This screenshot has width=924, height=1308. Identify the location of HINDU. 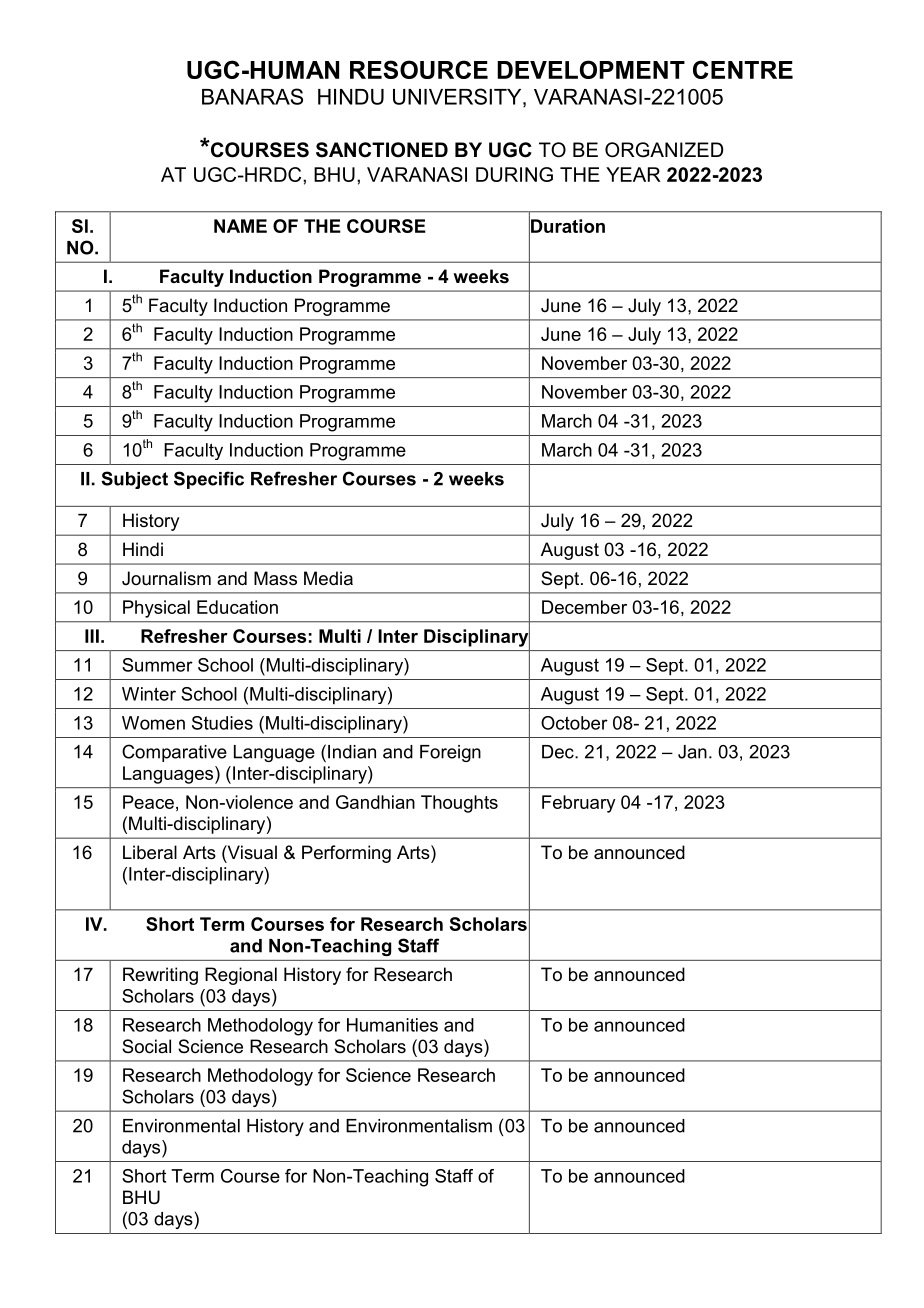
(351, 97).
